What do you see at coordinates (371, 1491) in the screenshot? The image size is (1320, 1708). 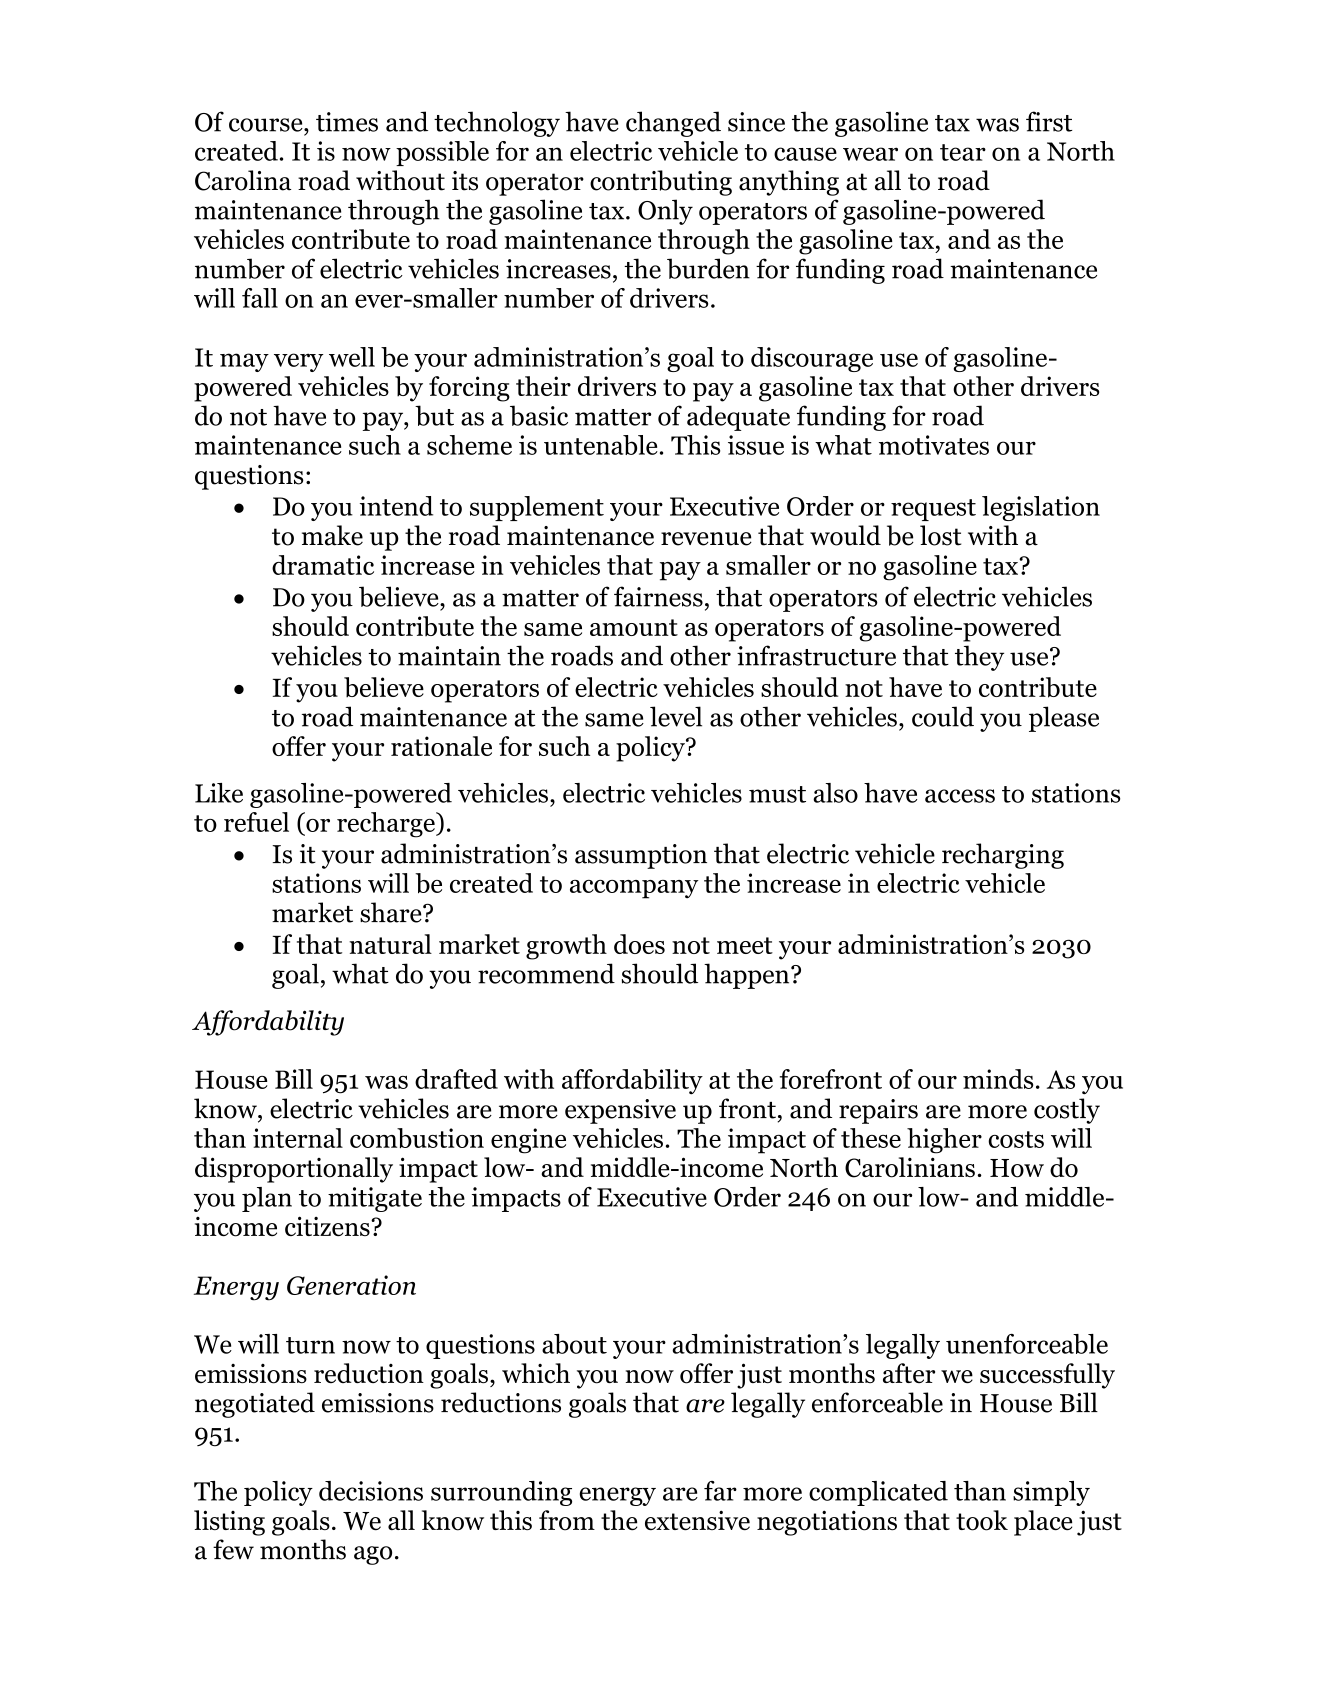 I see `decisions` at bounding box center [371, 1491].
